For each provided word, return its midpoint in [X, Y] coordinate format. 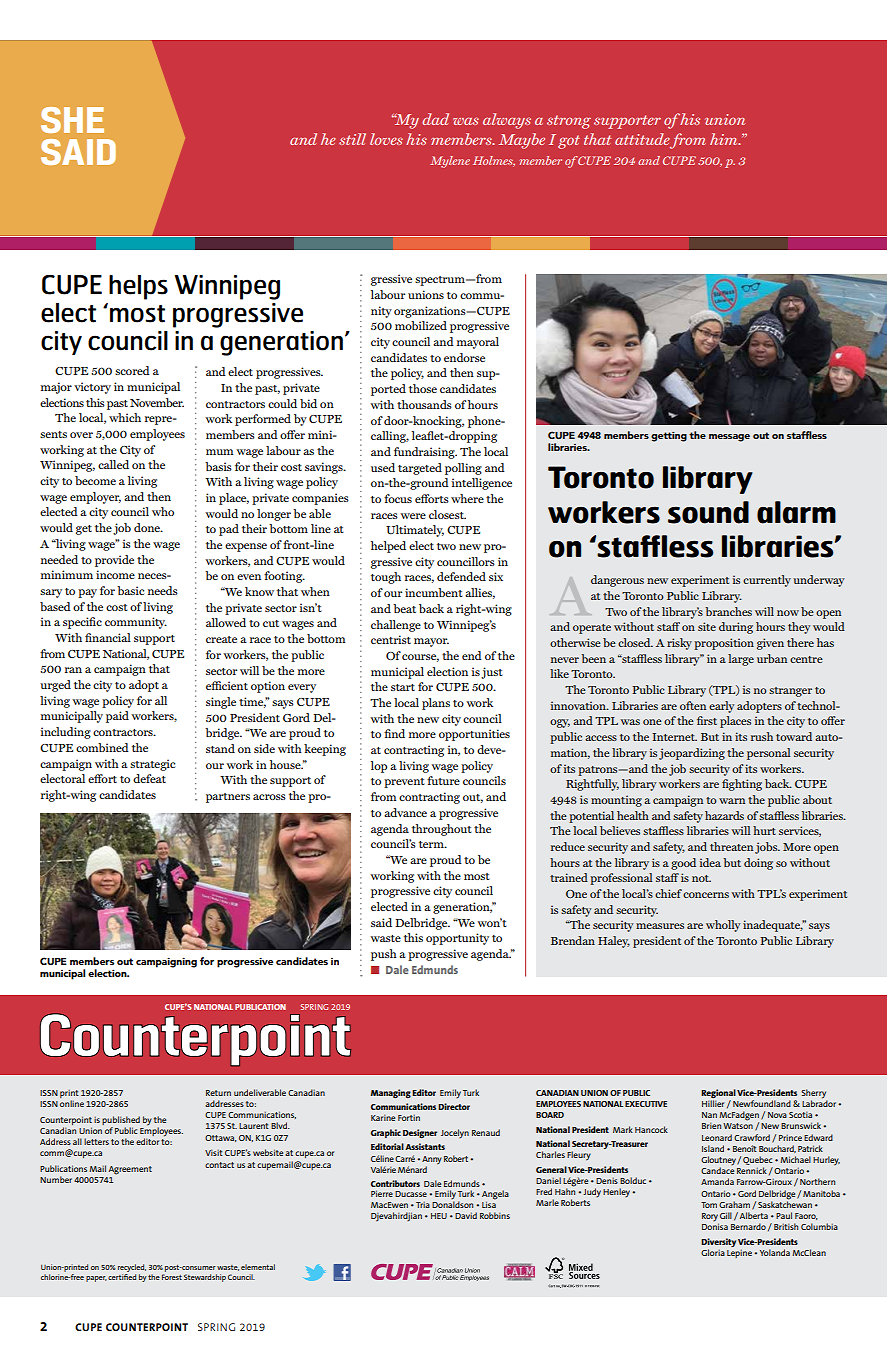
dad [435, 119]
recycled [132, 1268]
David [466, 1215]
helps [138, 287]
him [725, 139]
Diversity [718, 1242]
